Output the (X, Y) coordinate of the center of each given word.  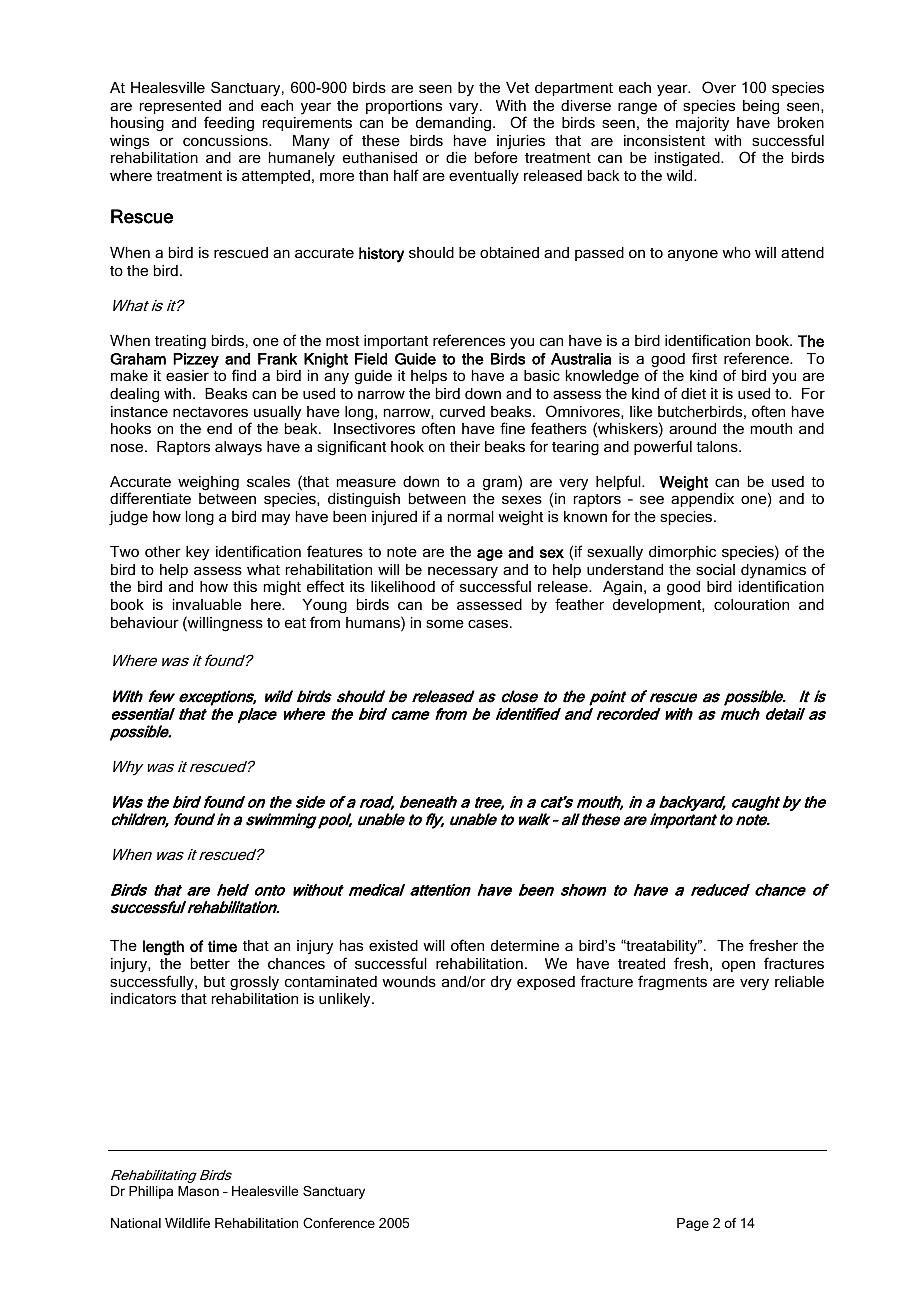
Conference (339, 1223)
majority (702, 124)
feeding (229, 124)
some (445, 623)
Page (693, 1224)
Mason (198, 1191)
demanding (455, 124)
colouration (751, 604)
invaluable (207, 604)
